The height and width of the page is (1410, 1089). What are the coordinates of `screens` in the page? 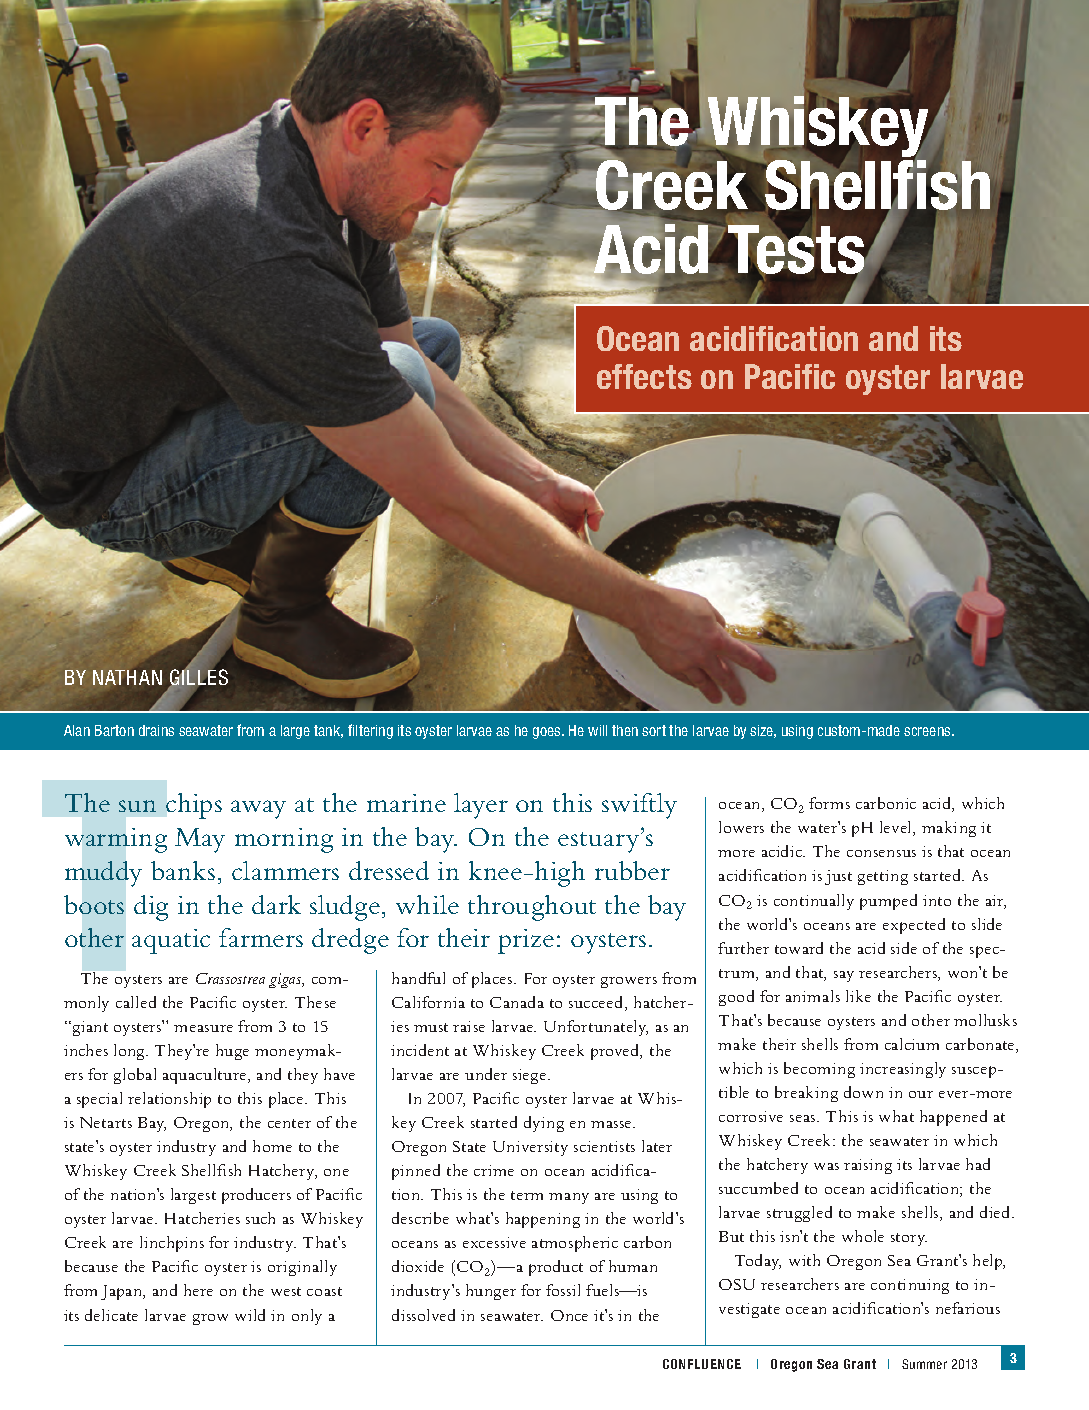 It's located at (928, 731).
